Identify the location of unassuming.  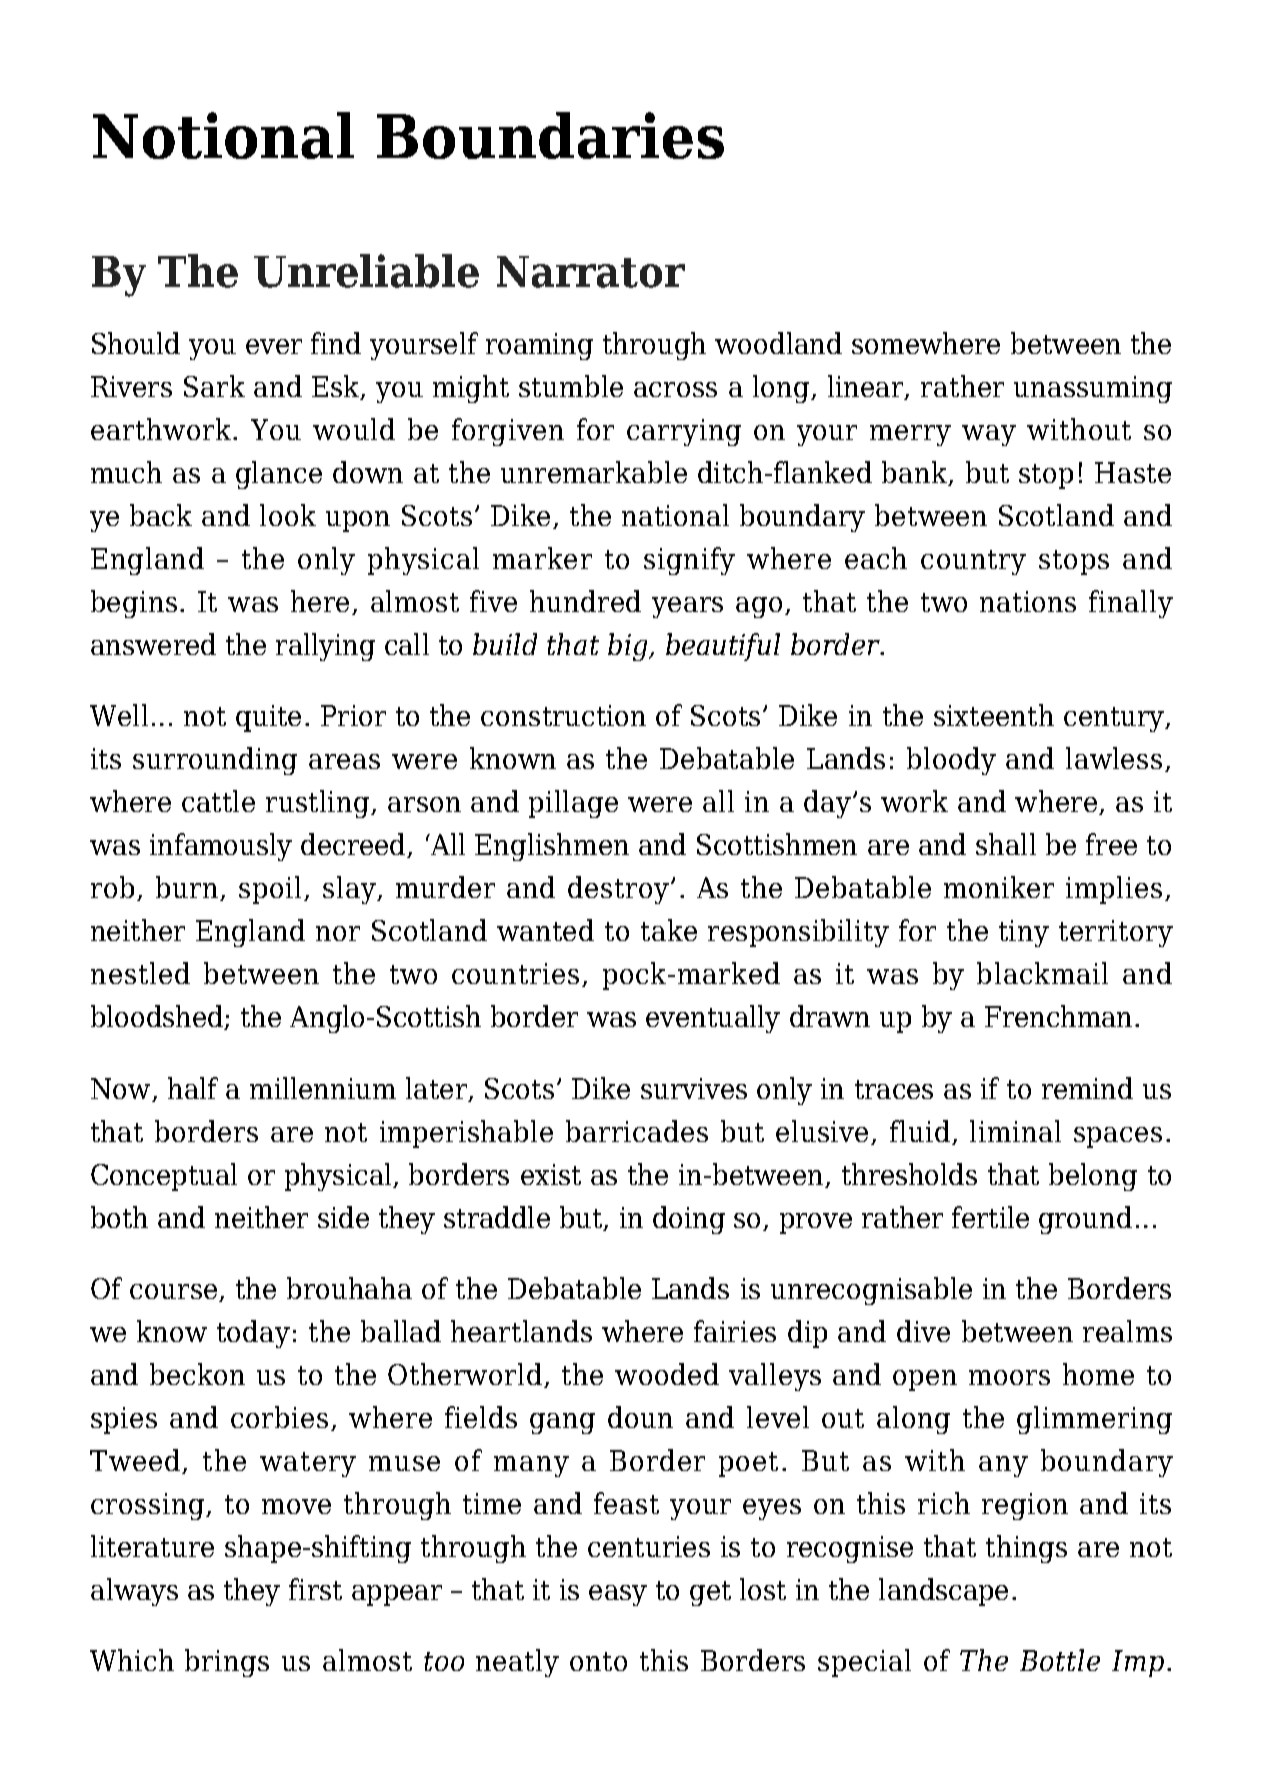
(1093, 389).
